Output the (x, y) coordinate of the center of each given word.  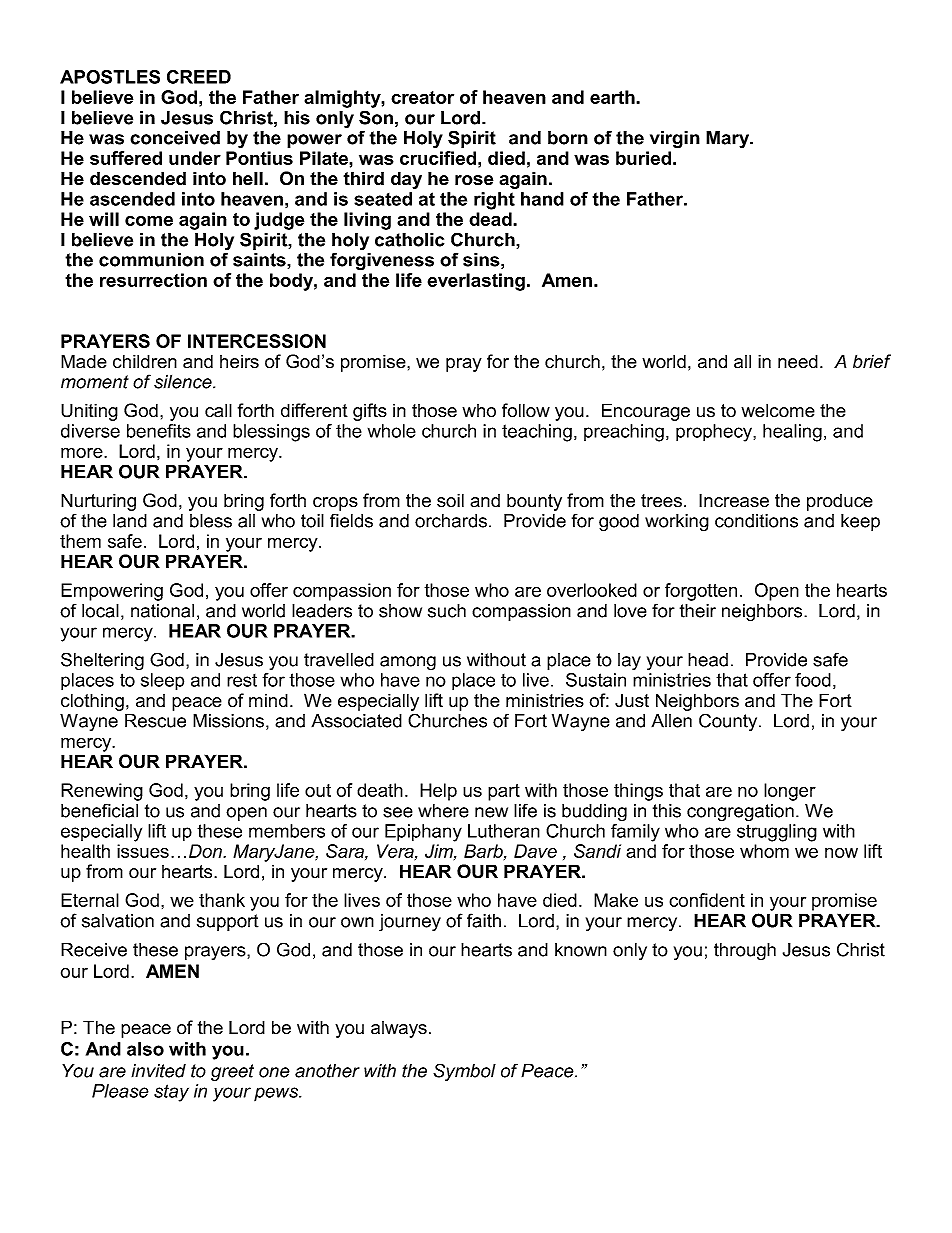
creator (422, 97)
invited (158, 1071)
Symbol (464, 1072)
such (447, 611)
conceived (175, 138)
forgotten (701, 592)
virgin (675, 140)
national (162, 611)
